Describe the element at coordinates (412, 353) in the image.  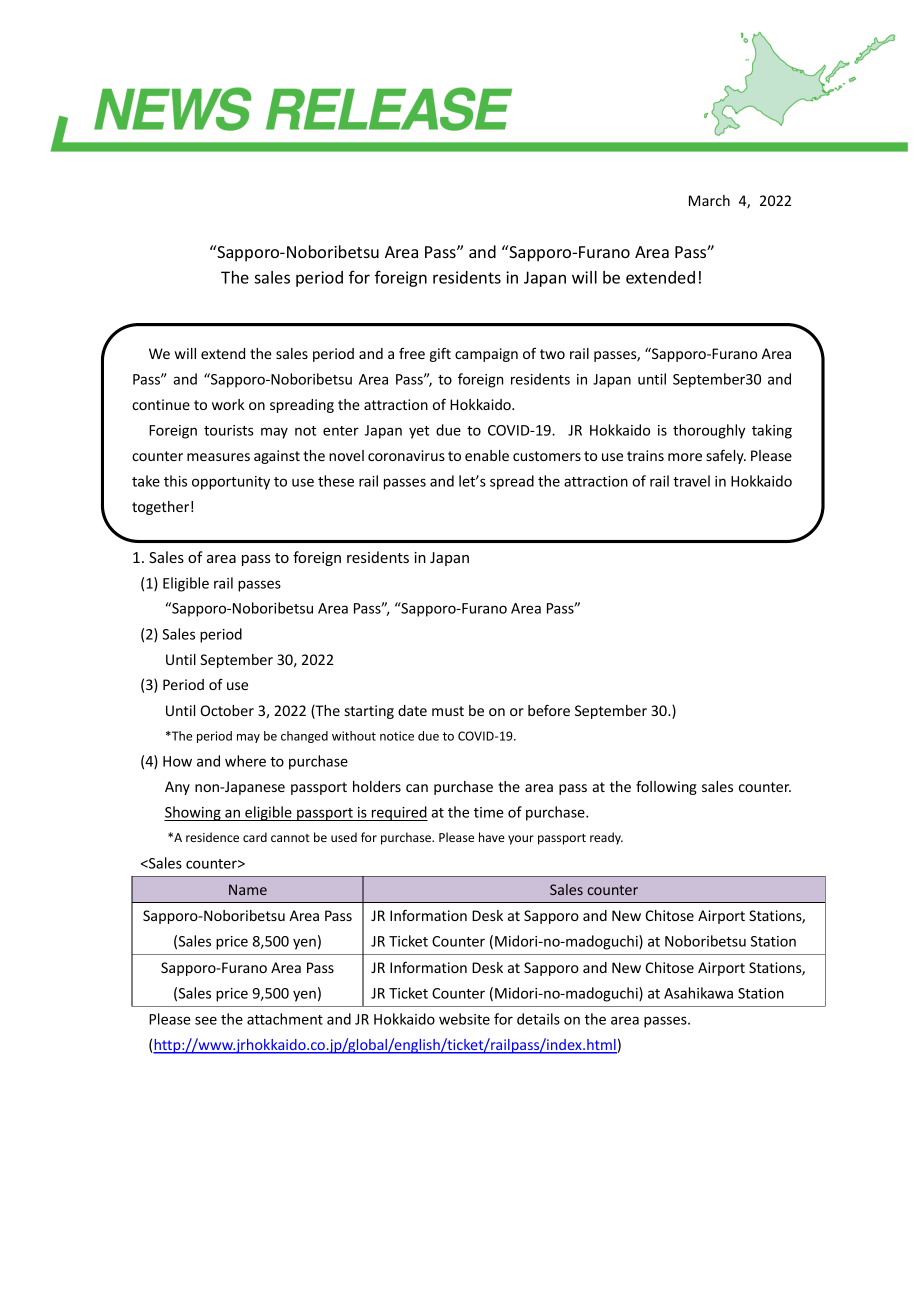
I see `free` at that location.
